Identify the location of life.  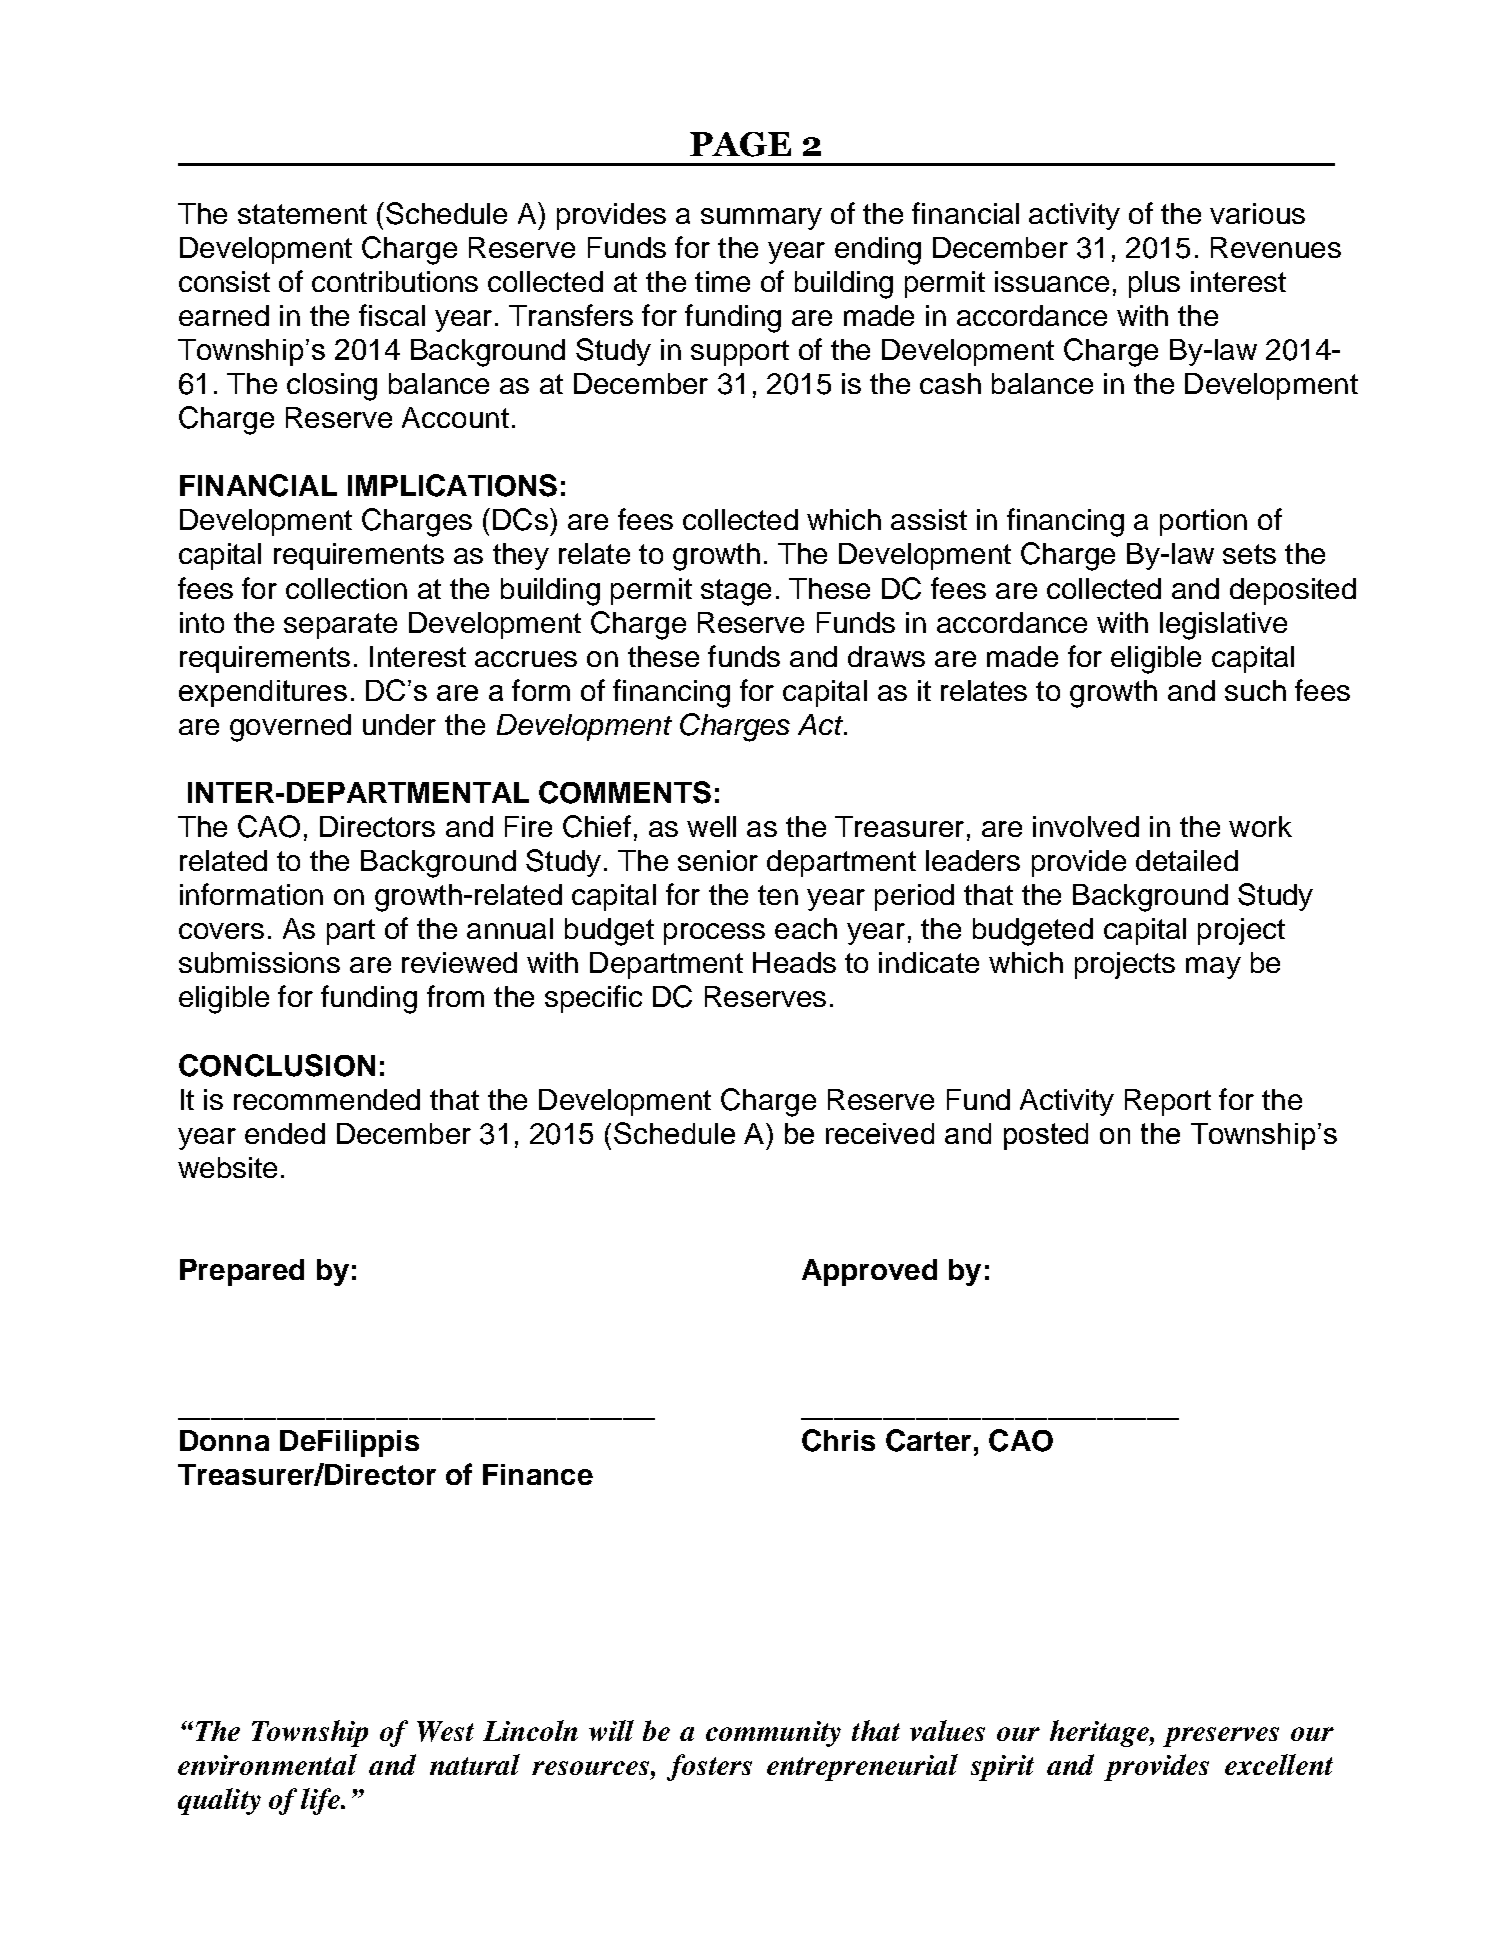
(321, 1801).
